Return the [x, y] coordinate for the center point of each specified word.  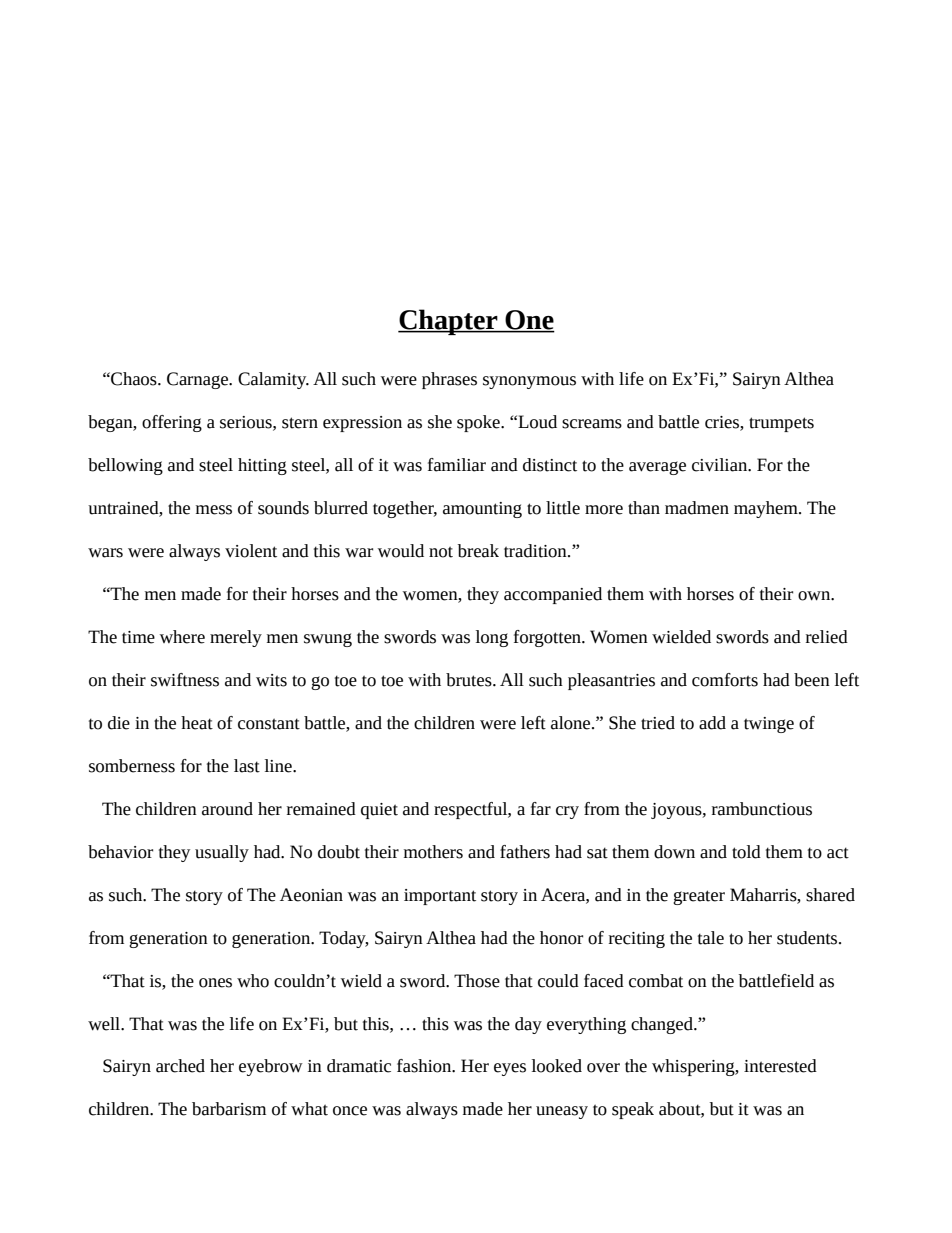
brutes [470, 680]
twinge [769, 725]
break [478, 551]
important [440, 897]
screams [592, 424]
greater [699, 897]
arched [180, 1066]
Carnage [199, 380]
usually [222, 853]
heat [197, 723]
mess [214, 510]
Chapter [449, 322]
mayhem [767, 509]
